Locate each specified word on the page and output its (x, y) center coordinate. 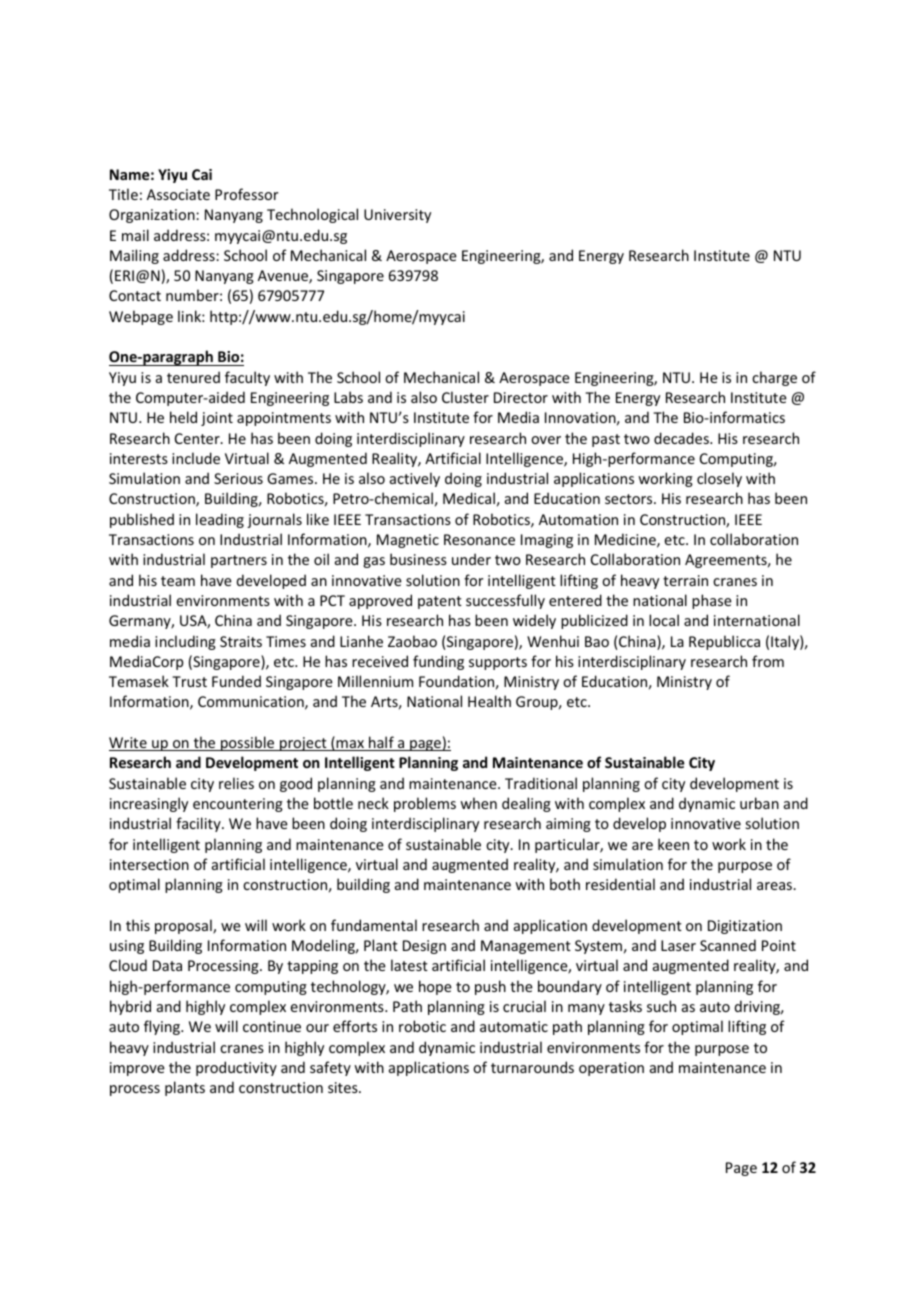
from (768, 661)
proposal (184, 926)
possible (248, 743)
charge (774, 378)
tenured (193, 377)
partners (239, 561)
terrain (685, 580)
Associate (178, 194)
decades (682, 438)
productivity (236, 1068)
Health (489, 701)
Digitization (745, 927)
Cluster (465, 397)
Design (424, 947)
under (471, 559)
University (397, 216)
